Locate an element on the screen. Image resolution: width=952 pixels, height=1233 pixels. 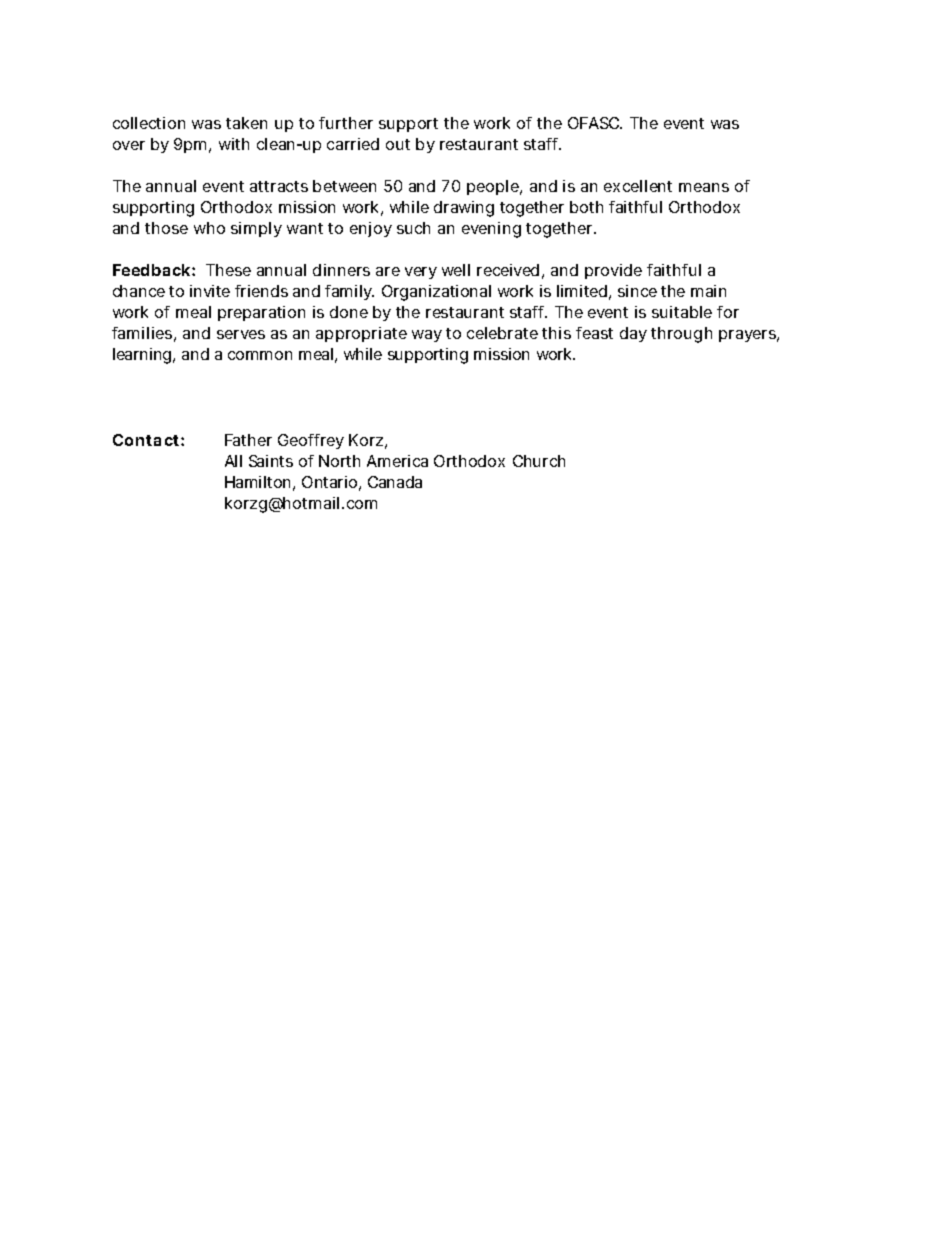
excellent is located at coordinates (638, 186).
